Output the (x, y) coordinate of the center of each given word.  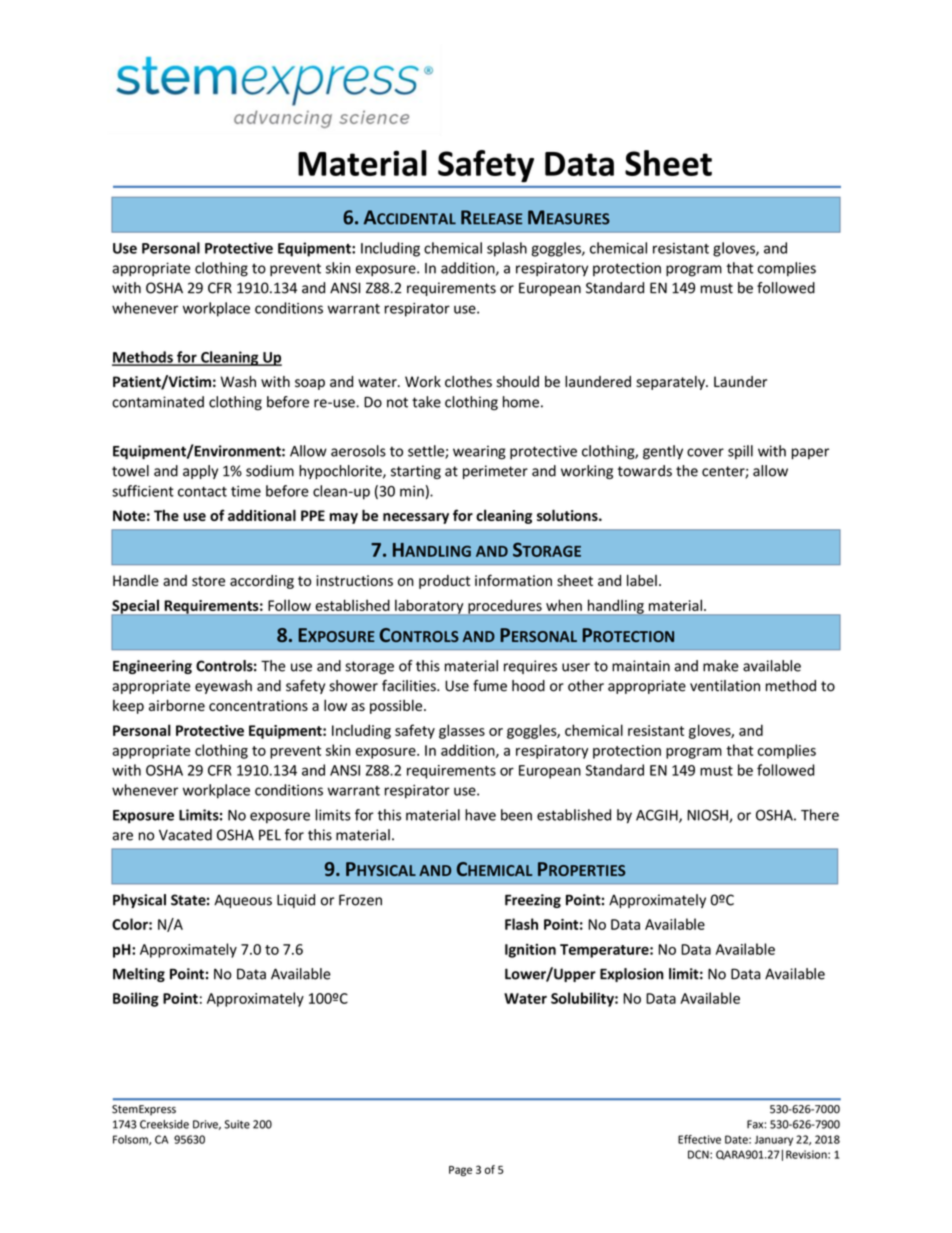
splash (507, 249)
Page (460, 1171)
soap (310, 384)
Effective (699, 1139)
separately (671, 383)
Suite (237, 1124)
